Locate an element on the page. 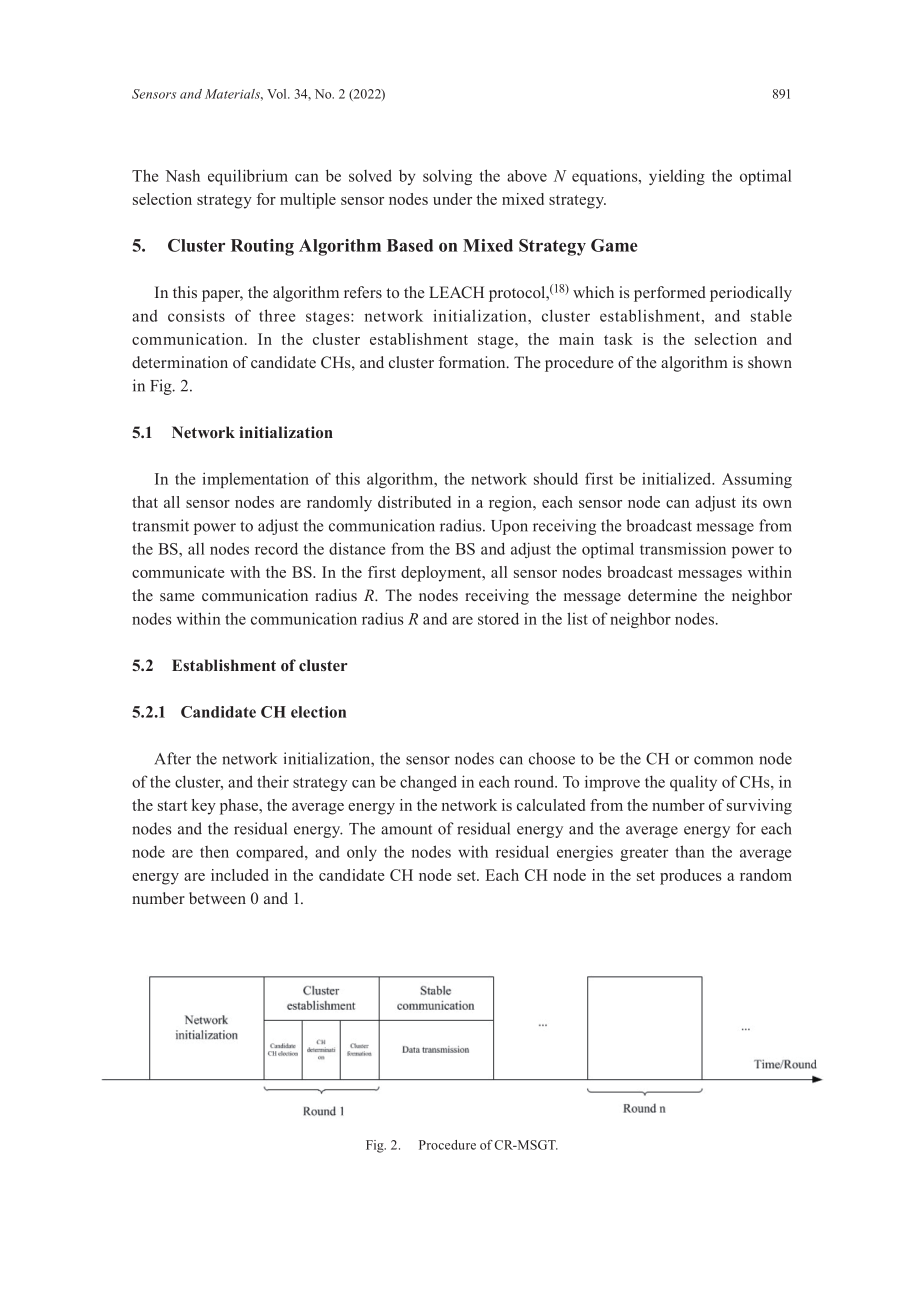 This page has height=1308, width=924. yielding is located at coordinates (677, 177).
